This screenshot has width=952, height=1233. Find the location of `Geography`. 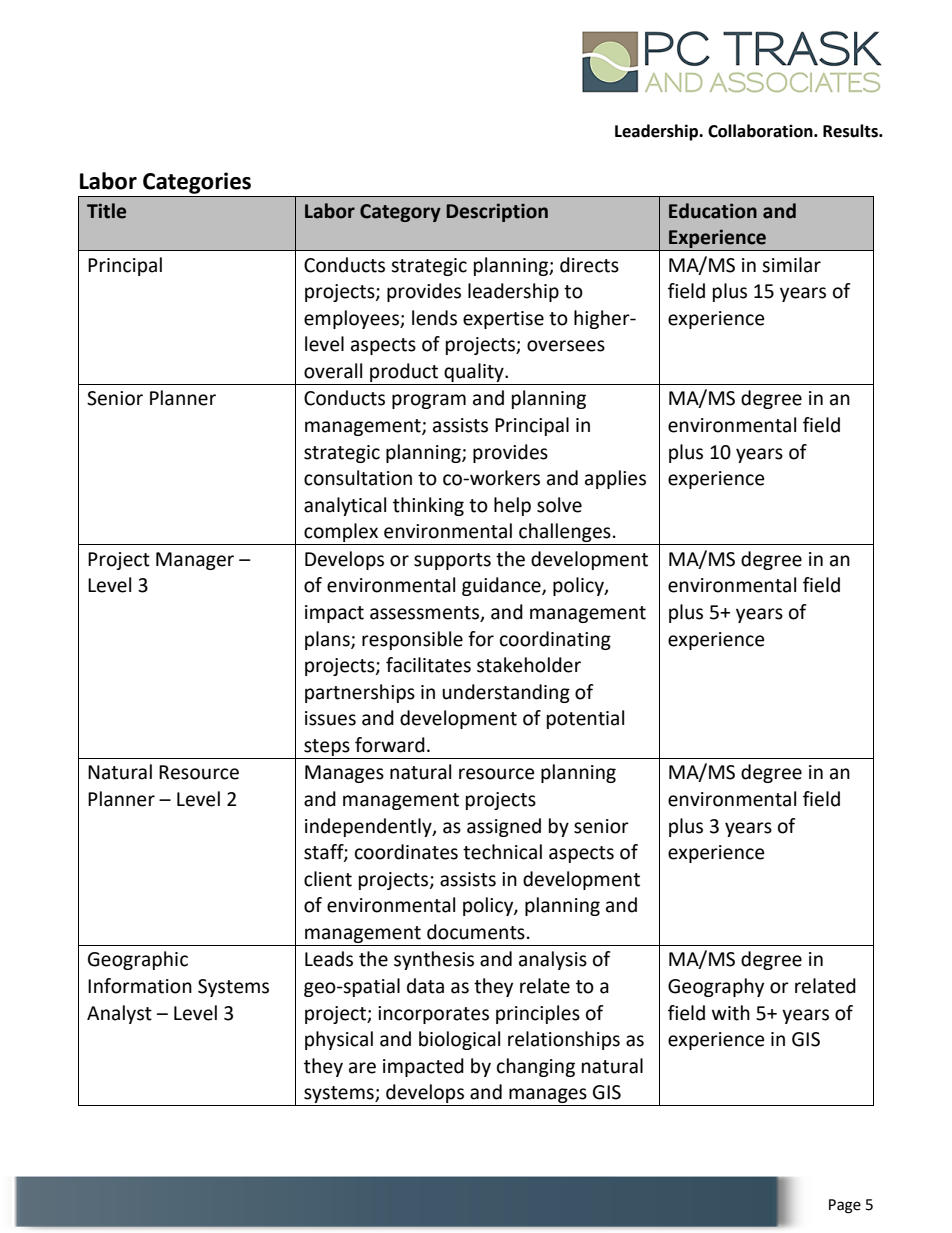

Geography is located at coordinates (716, 987).
